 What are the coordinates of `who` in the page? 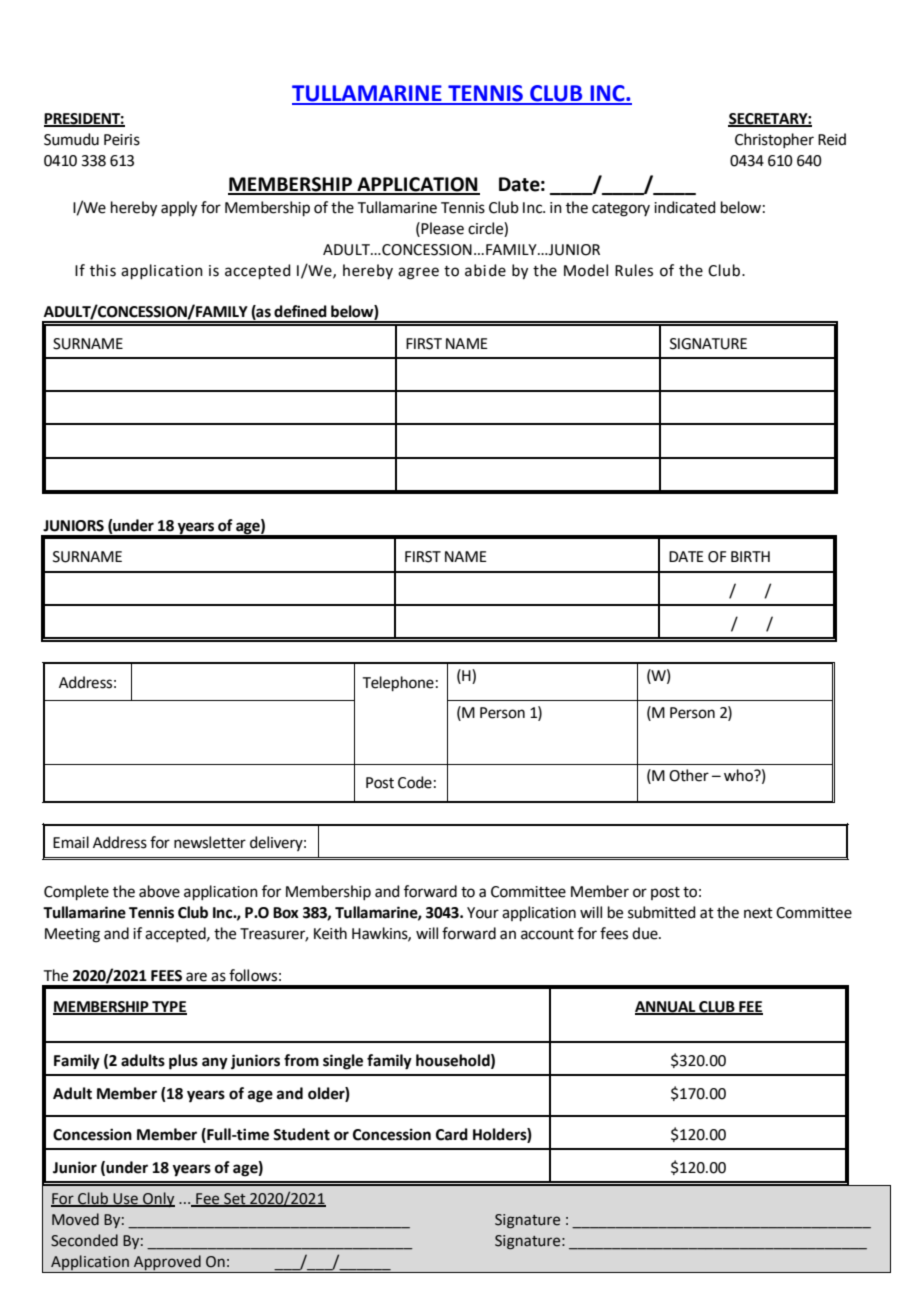 It's located at (740, 775).
